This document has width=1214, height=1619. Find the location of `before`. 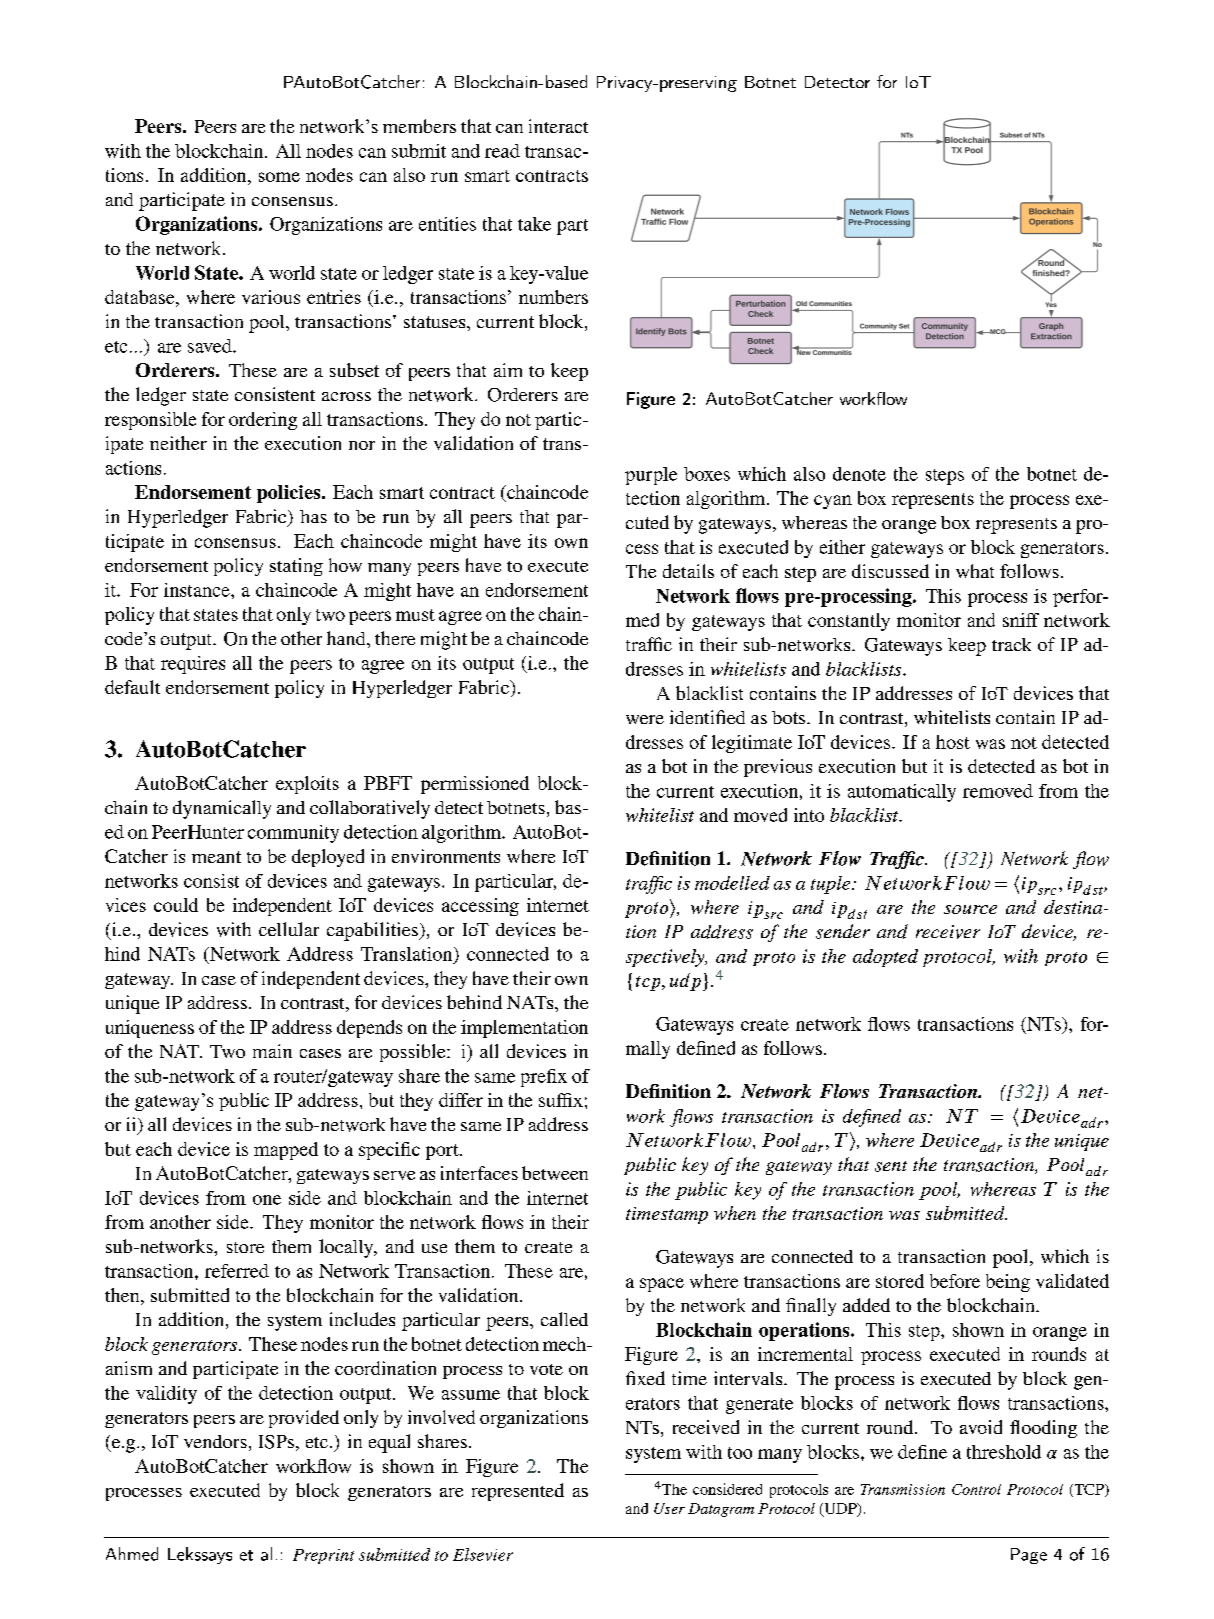

before is located at coordinates (955, 1281).
